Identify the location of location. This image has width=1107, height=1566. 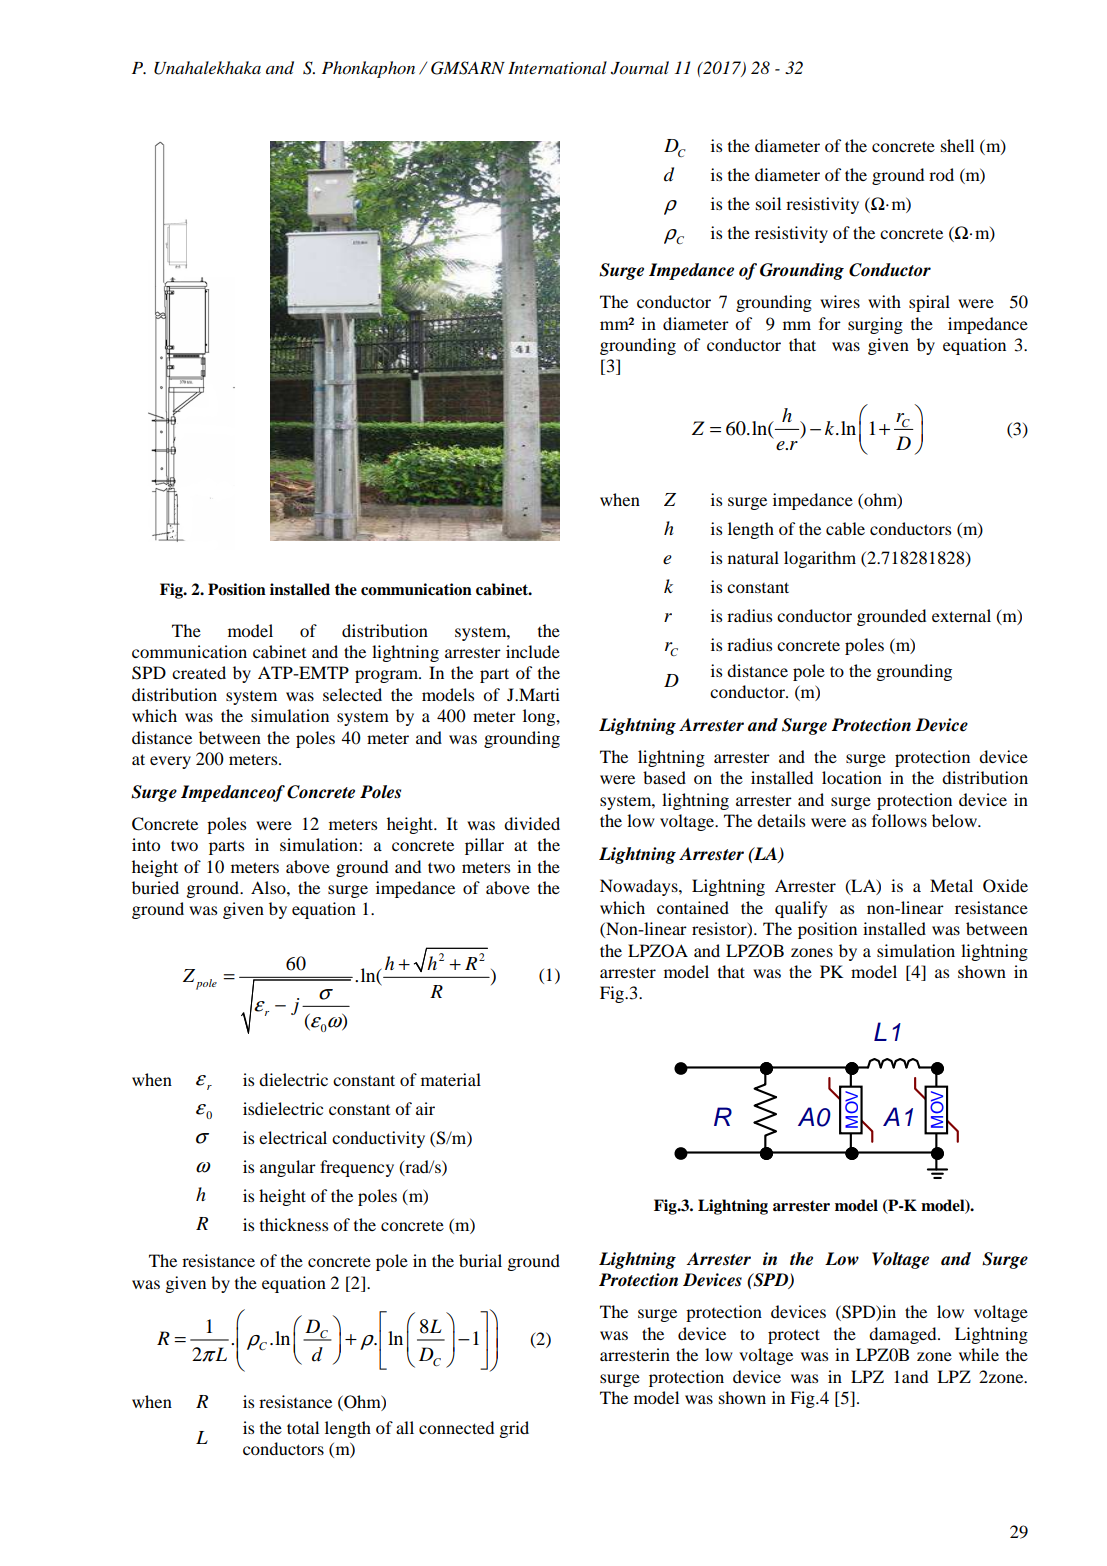
(852, 777).
